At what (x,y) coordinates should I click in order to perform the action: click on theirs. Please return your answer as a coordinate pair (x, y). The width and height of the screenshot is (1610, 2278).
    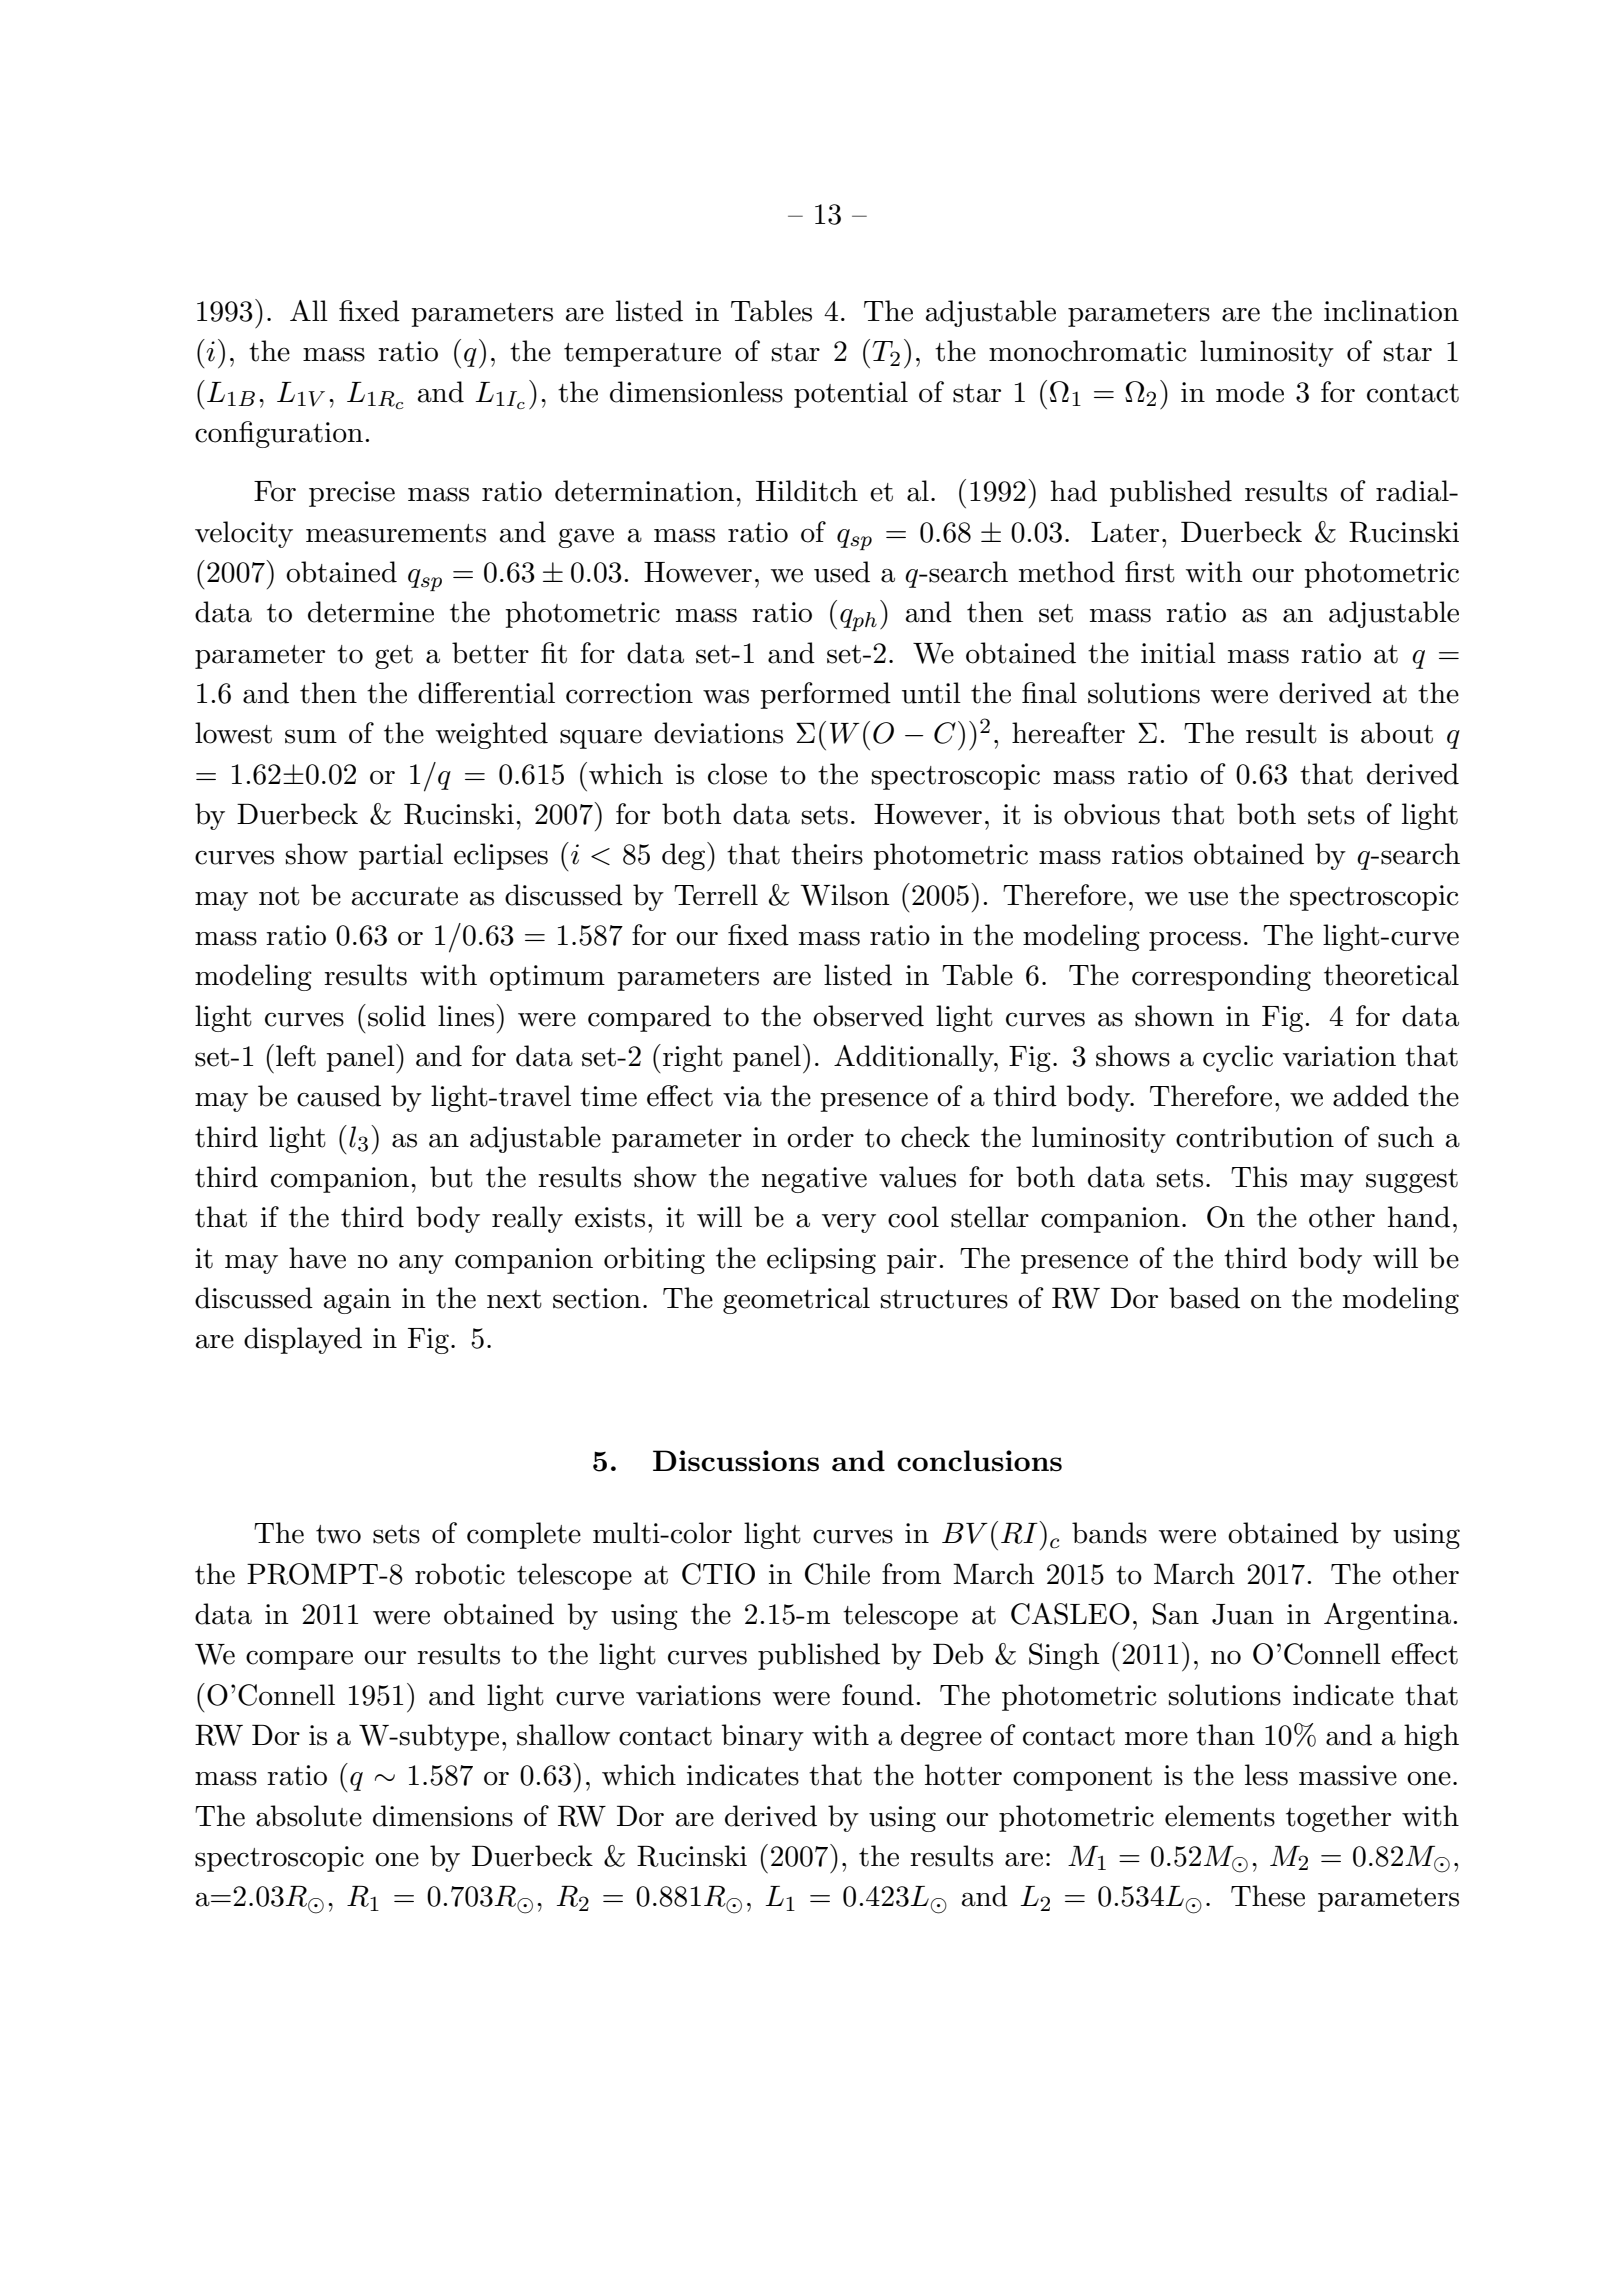
    Looking at the image, I should click on (827, 854).
